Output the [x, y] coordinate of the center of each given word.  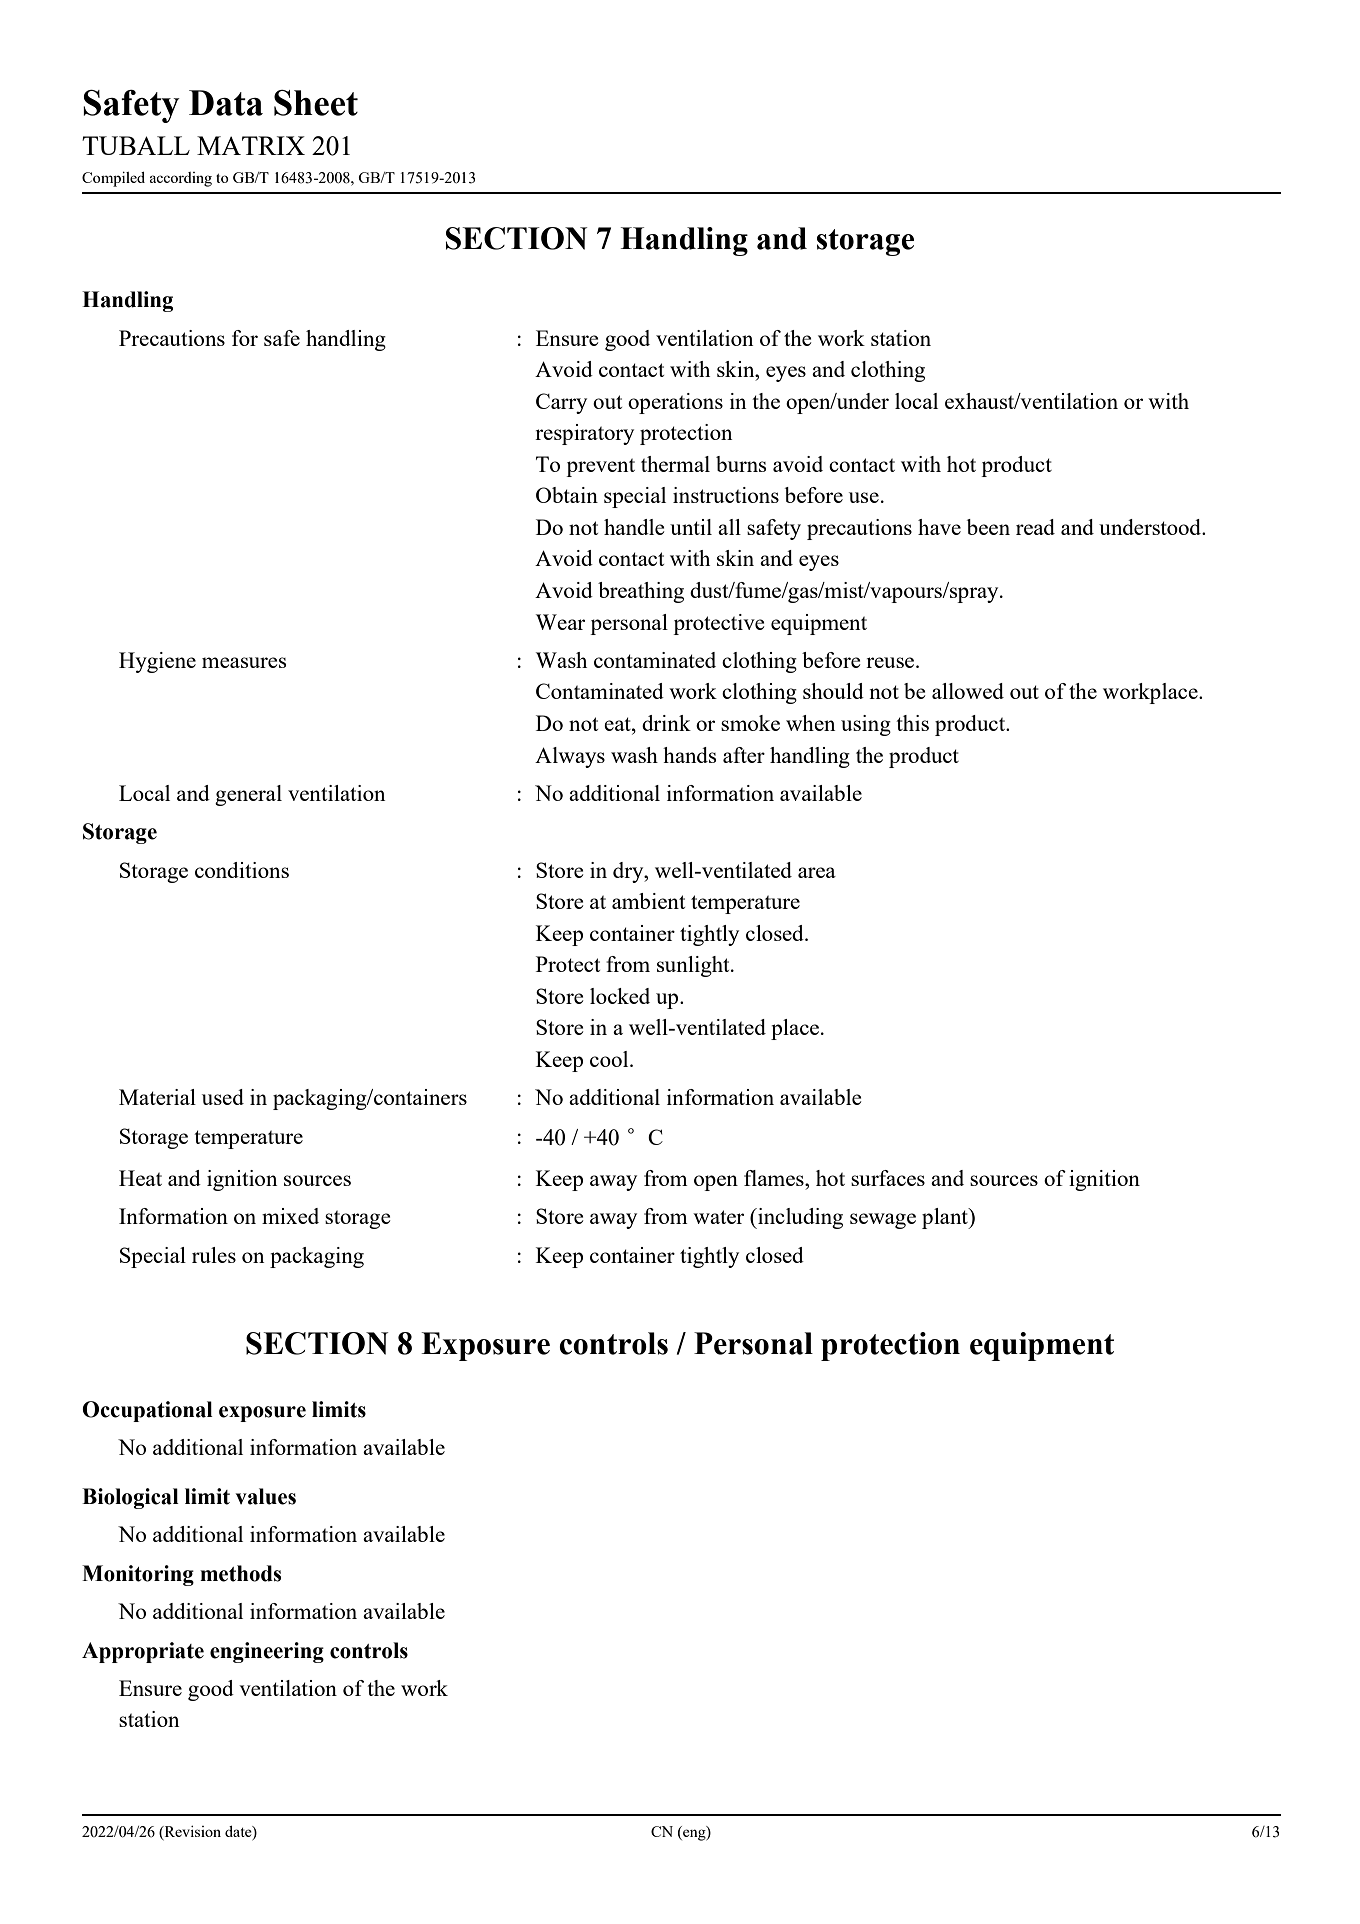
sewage [883, 1221]
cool [610, 1059]
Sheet [316, 103]
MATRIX [251, 145]
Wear [560, 622]
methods [240, 1573]
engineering [267, 1652]
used [223, 1097]
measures [244, 662]
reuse [891, 662]
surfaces [888, 1178]
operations [675, 403]
